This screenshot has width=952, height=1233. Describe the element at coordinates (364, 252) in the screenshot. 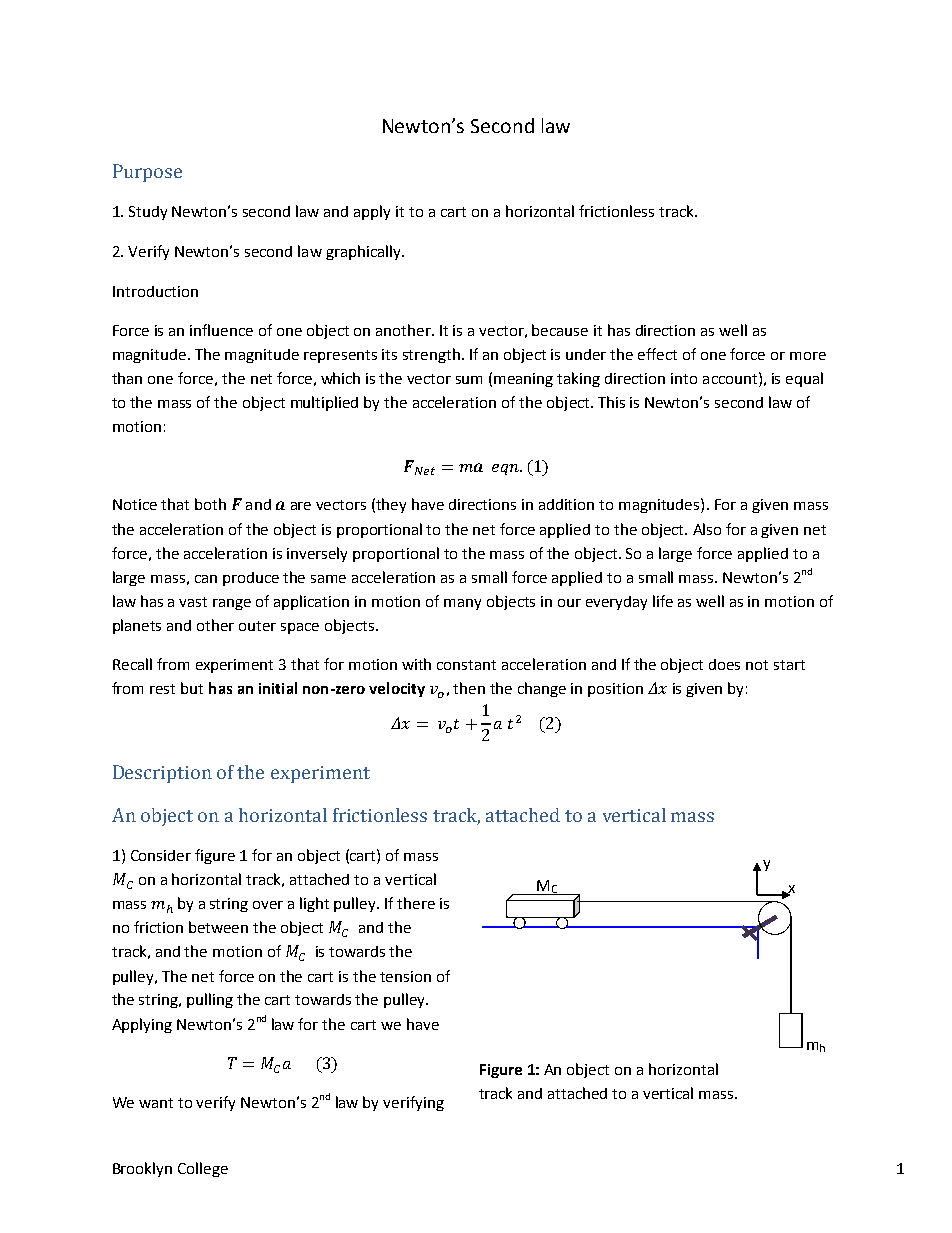

I see `graphically` at that location.
